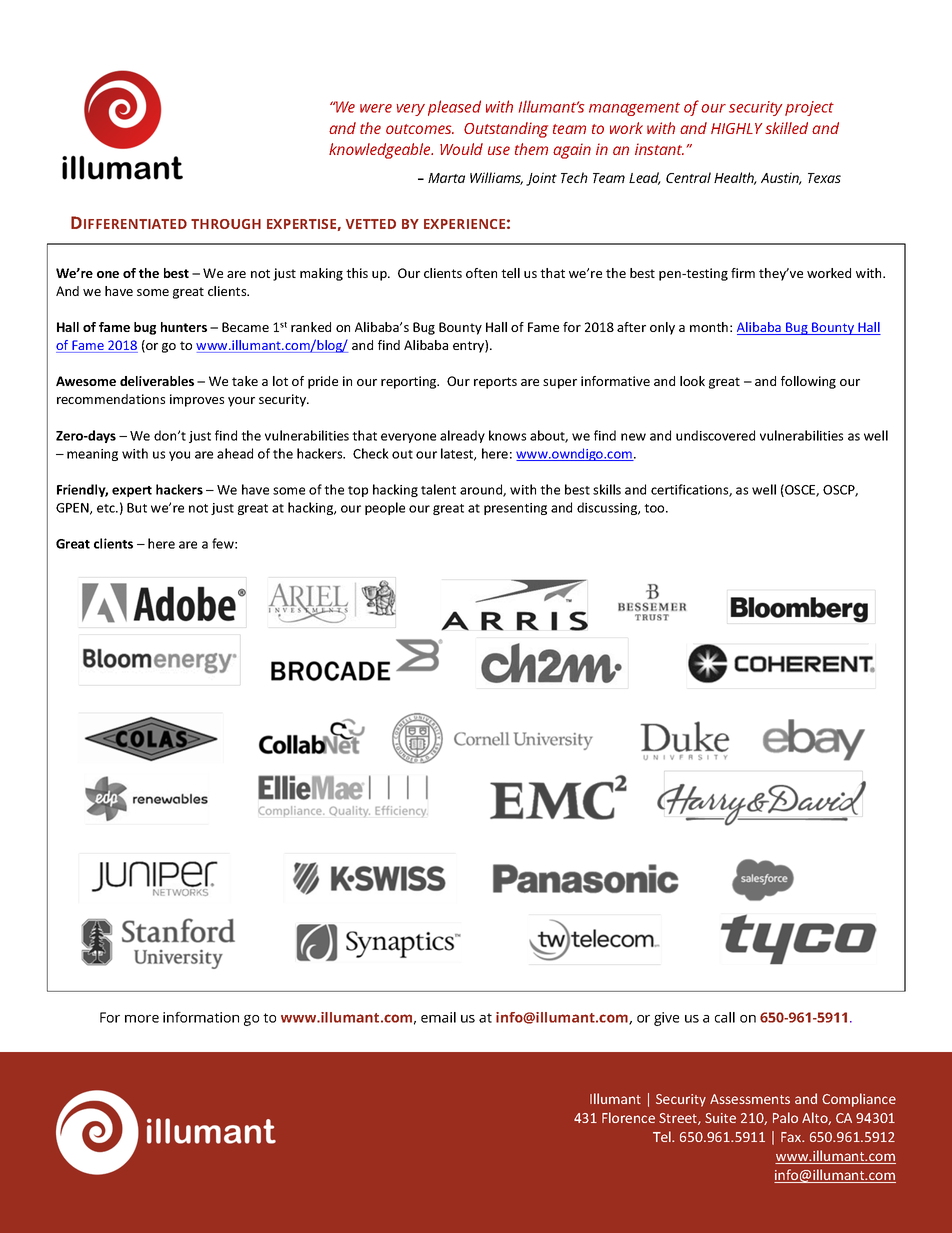  Describe the element at coordinates (655, 508) in the page. I see `too` at that location.
